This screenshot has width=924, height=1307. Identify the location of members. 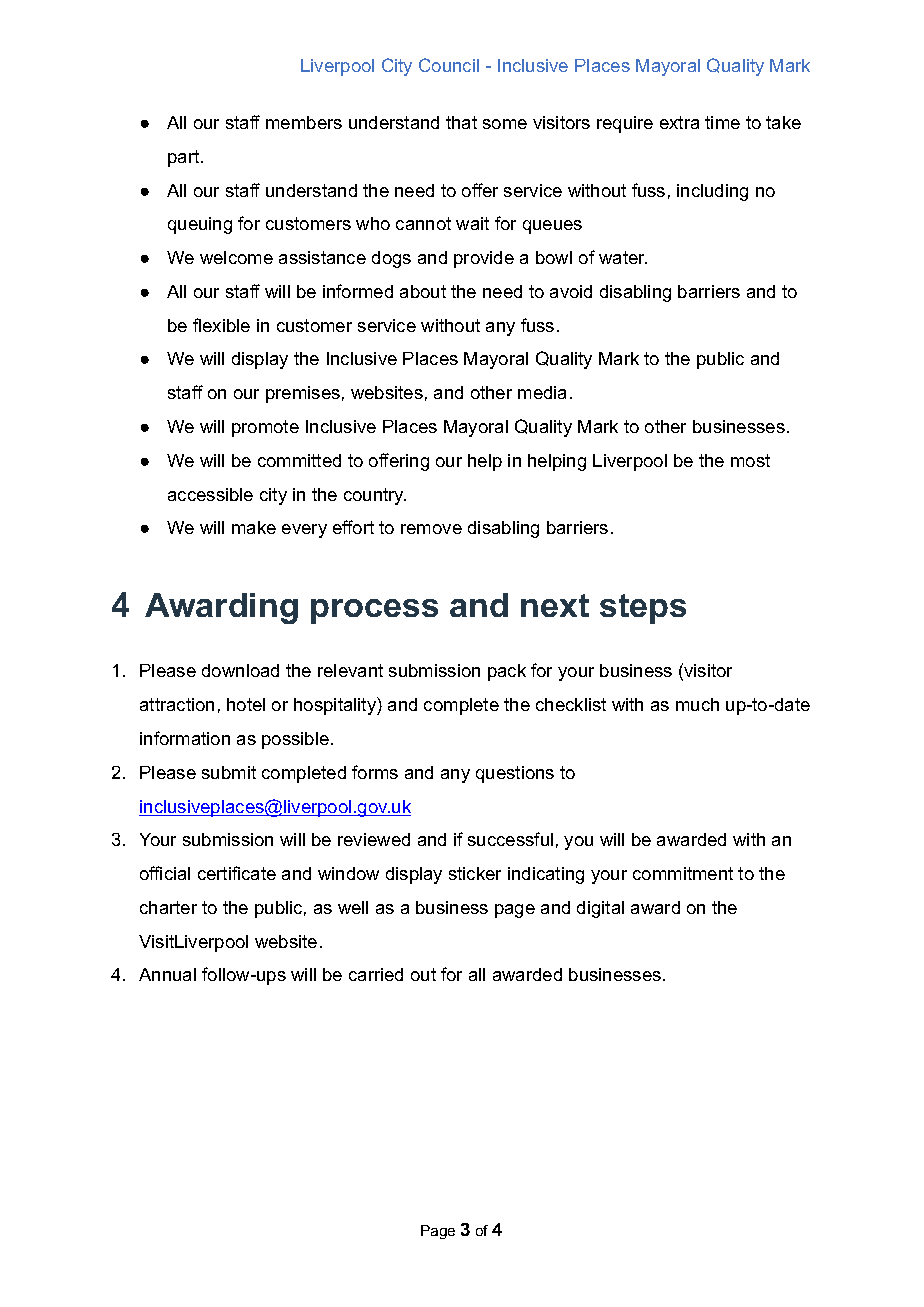
(304, 122).
